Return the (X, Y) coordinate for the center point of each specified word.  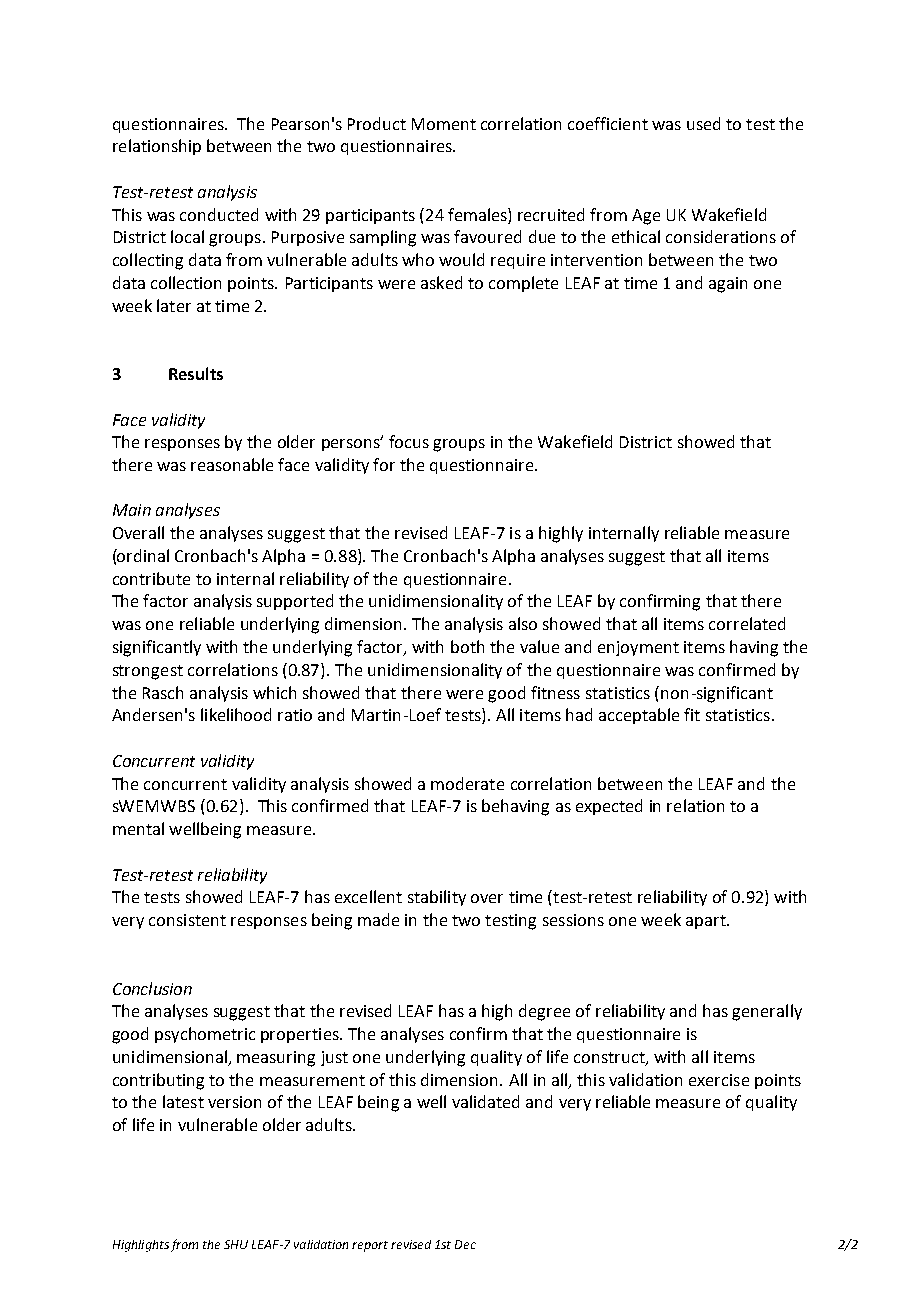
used (703, 123)
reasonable (232, 464)
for (384, 464)
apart (707, 922)
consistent (187, 920)
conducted (219, 214)
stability (437, 898)
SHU (236, 1244)
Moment (444, 124)
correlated (747, 623)
